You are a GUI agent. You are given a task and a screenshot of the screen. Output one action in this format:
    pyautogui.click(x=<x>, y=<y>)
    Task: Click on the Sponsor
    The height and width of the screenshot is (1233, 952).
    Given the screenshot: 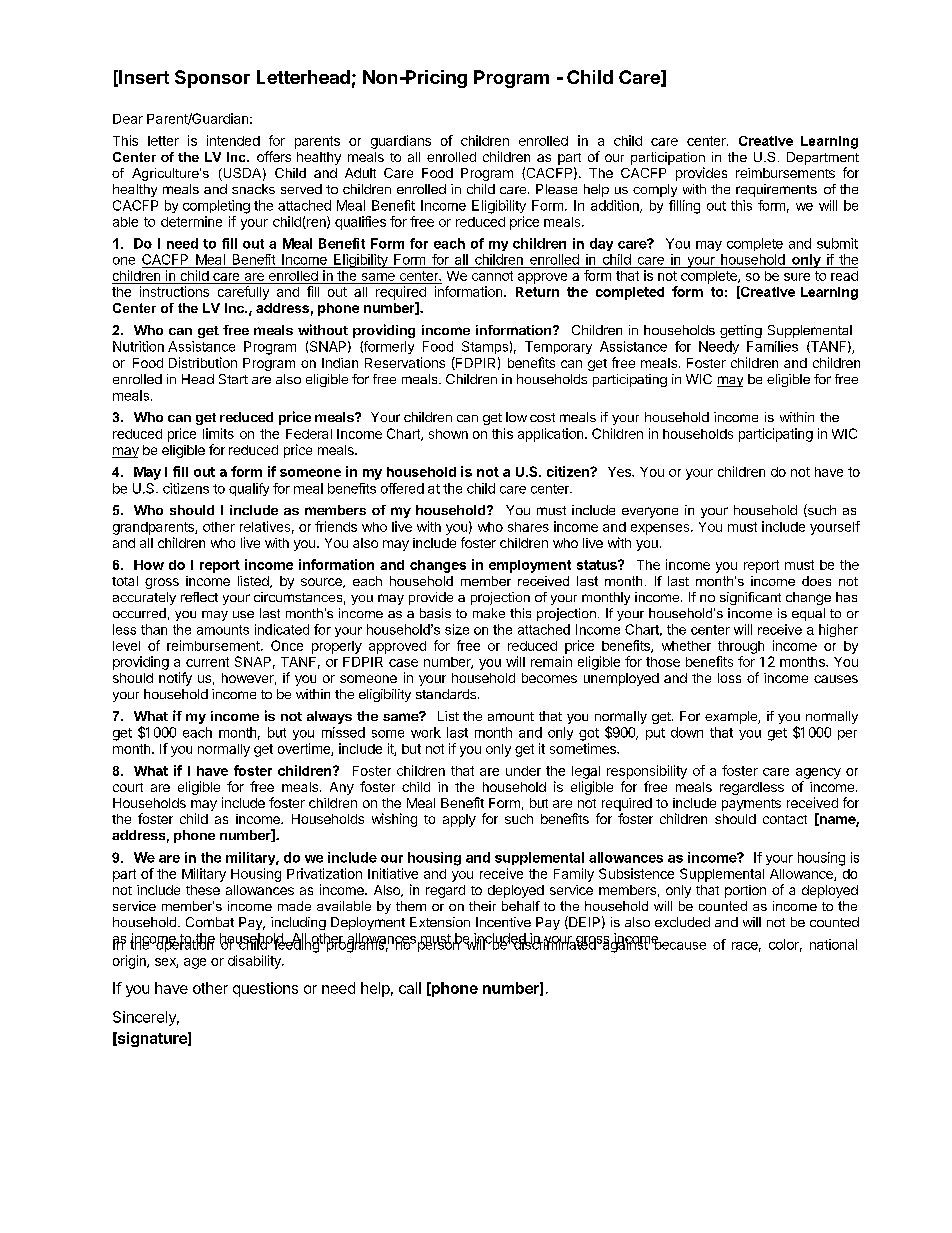 What is the action you would take?
    pyautogui.click(x=212, y=79)
